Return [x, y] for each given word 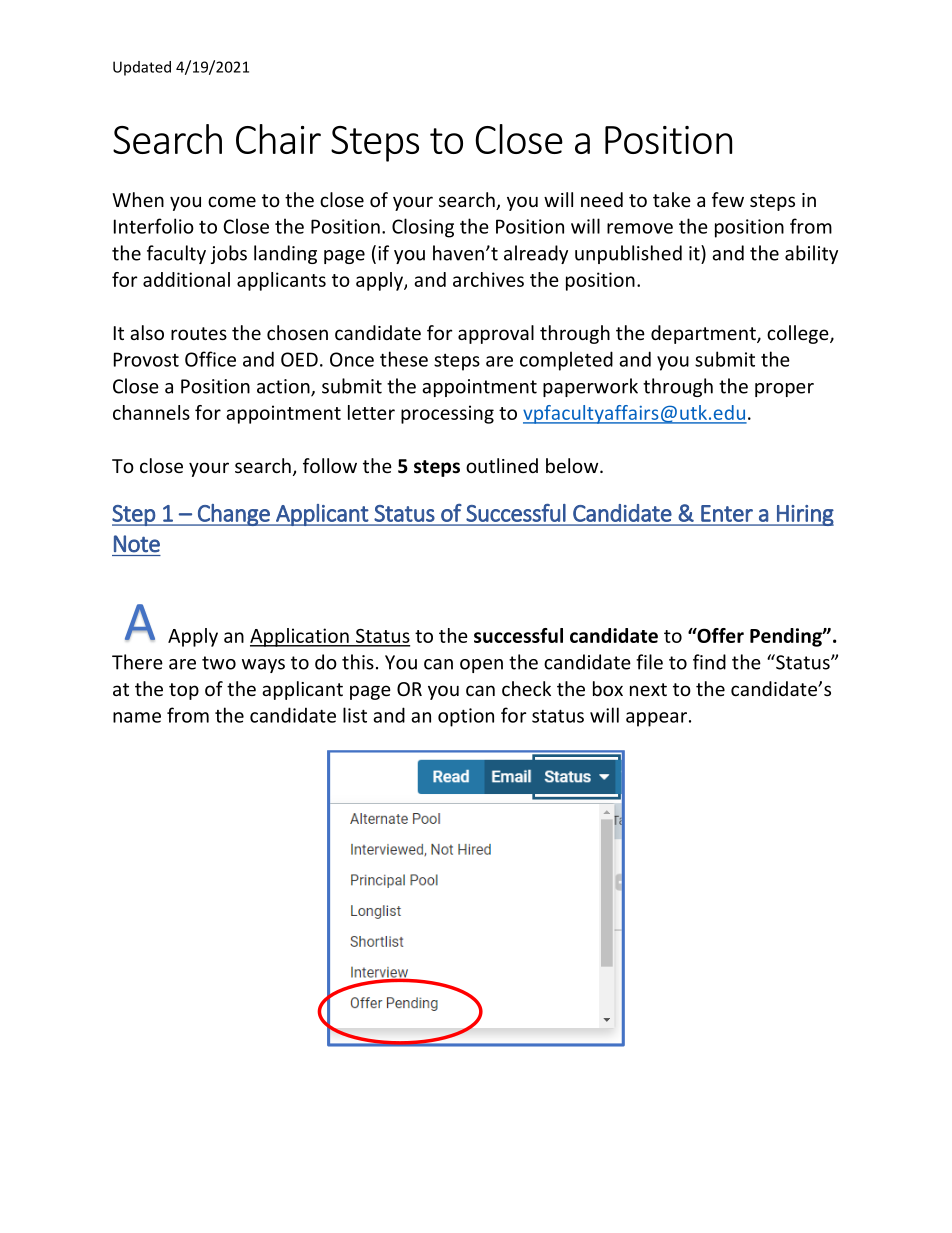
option [466, 717]
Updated [142, 68]
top [184, 691]
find [709, 662]
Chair [278, 139]
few [728, 199]
